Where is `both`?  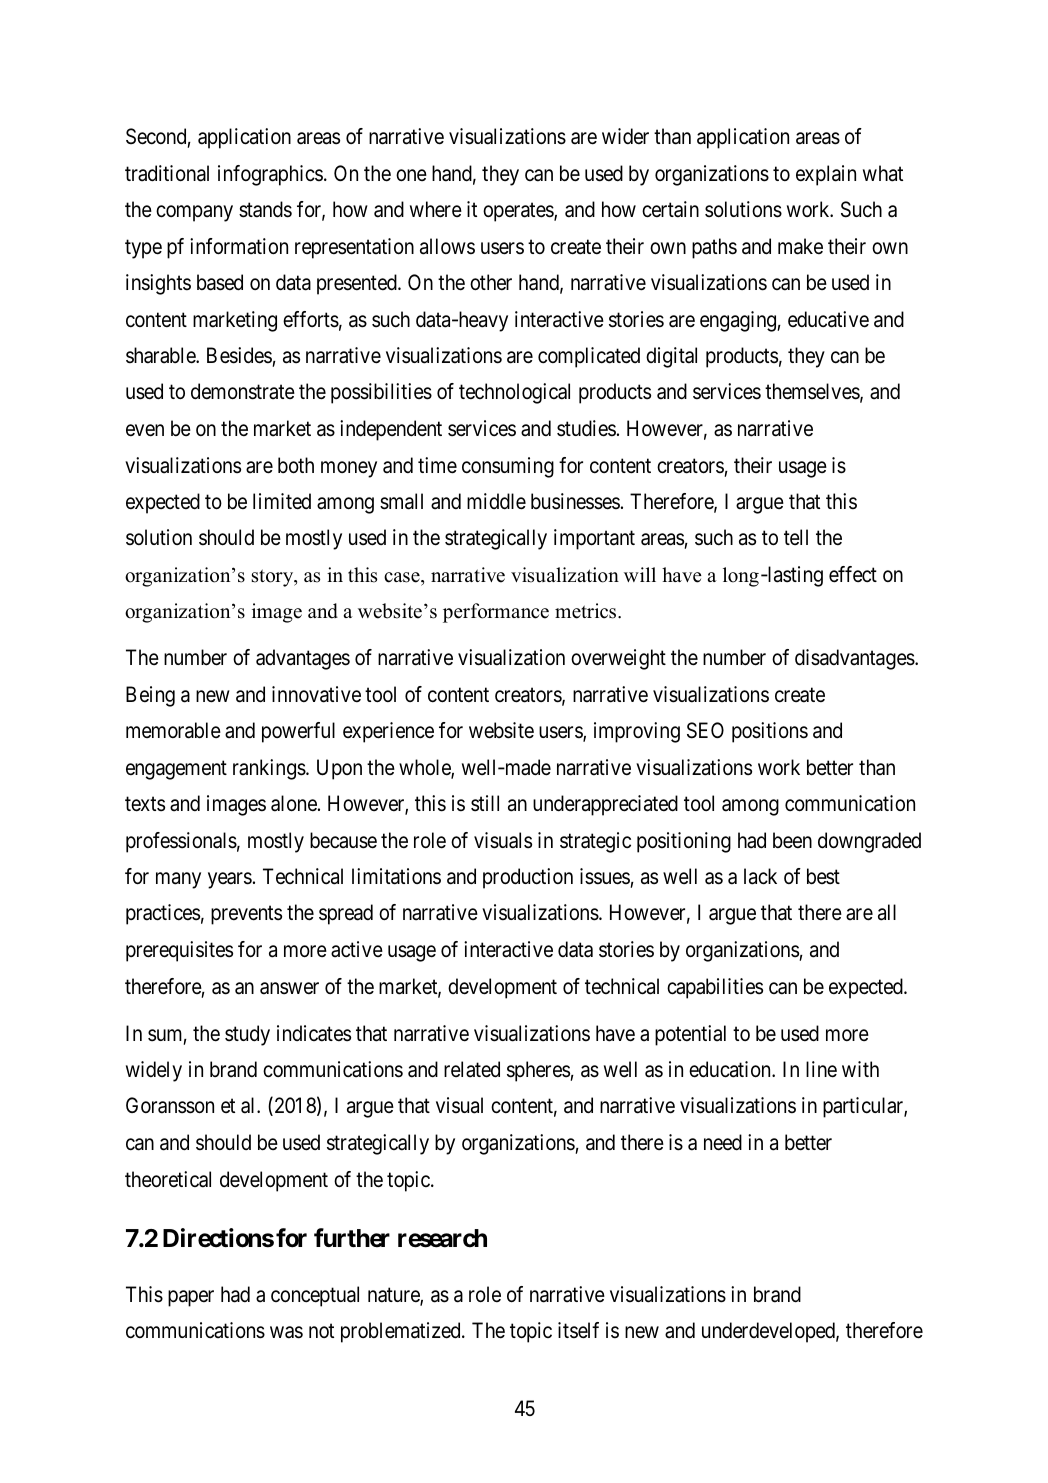 both is located at coordinates (296, 465).
